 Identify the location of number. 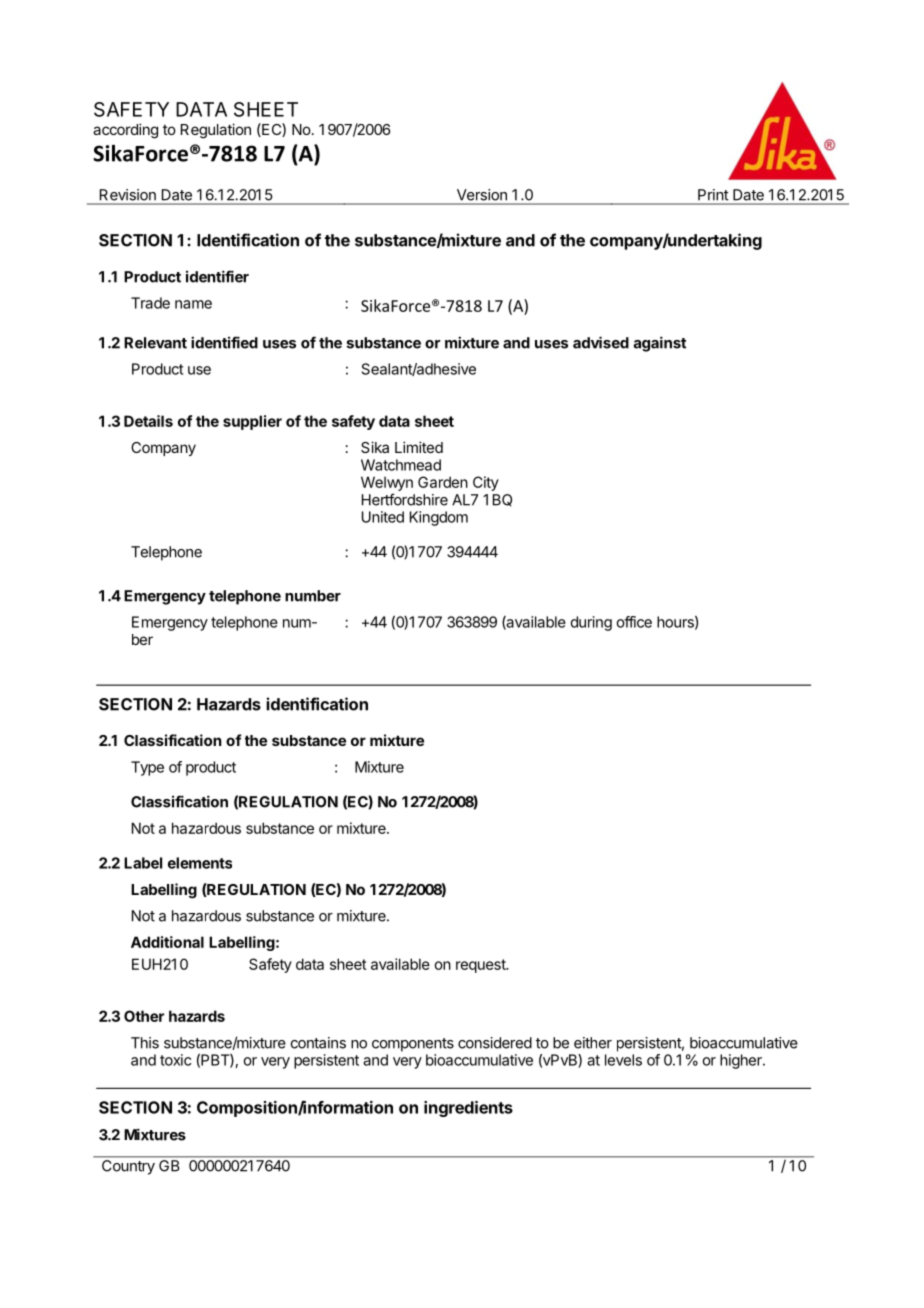
(313, 596).
